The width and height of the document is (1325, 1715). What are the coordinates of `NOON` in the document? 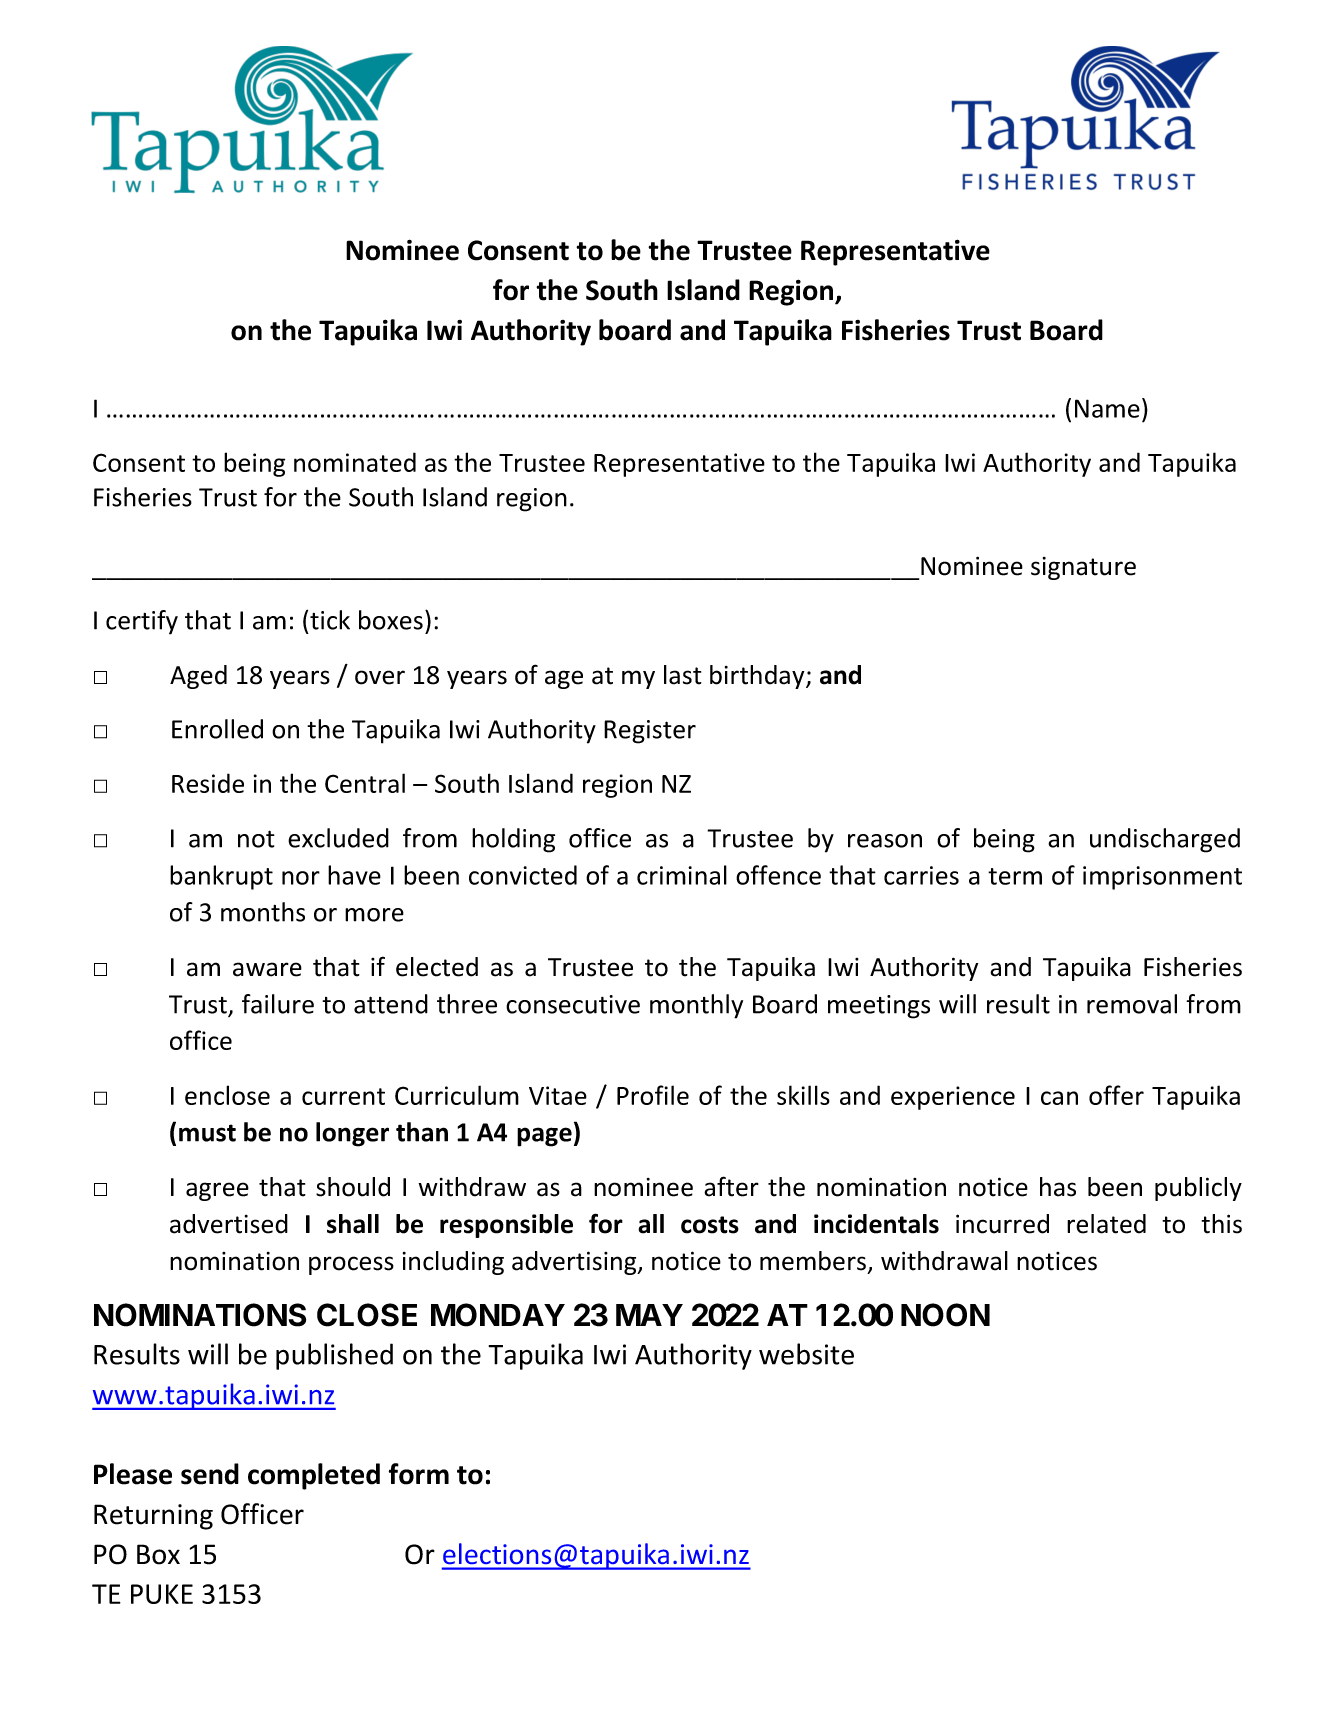 It's located at (945, 1315).
